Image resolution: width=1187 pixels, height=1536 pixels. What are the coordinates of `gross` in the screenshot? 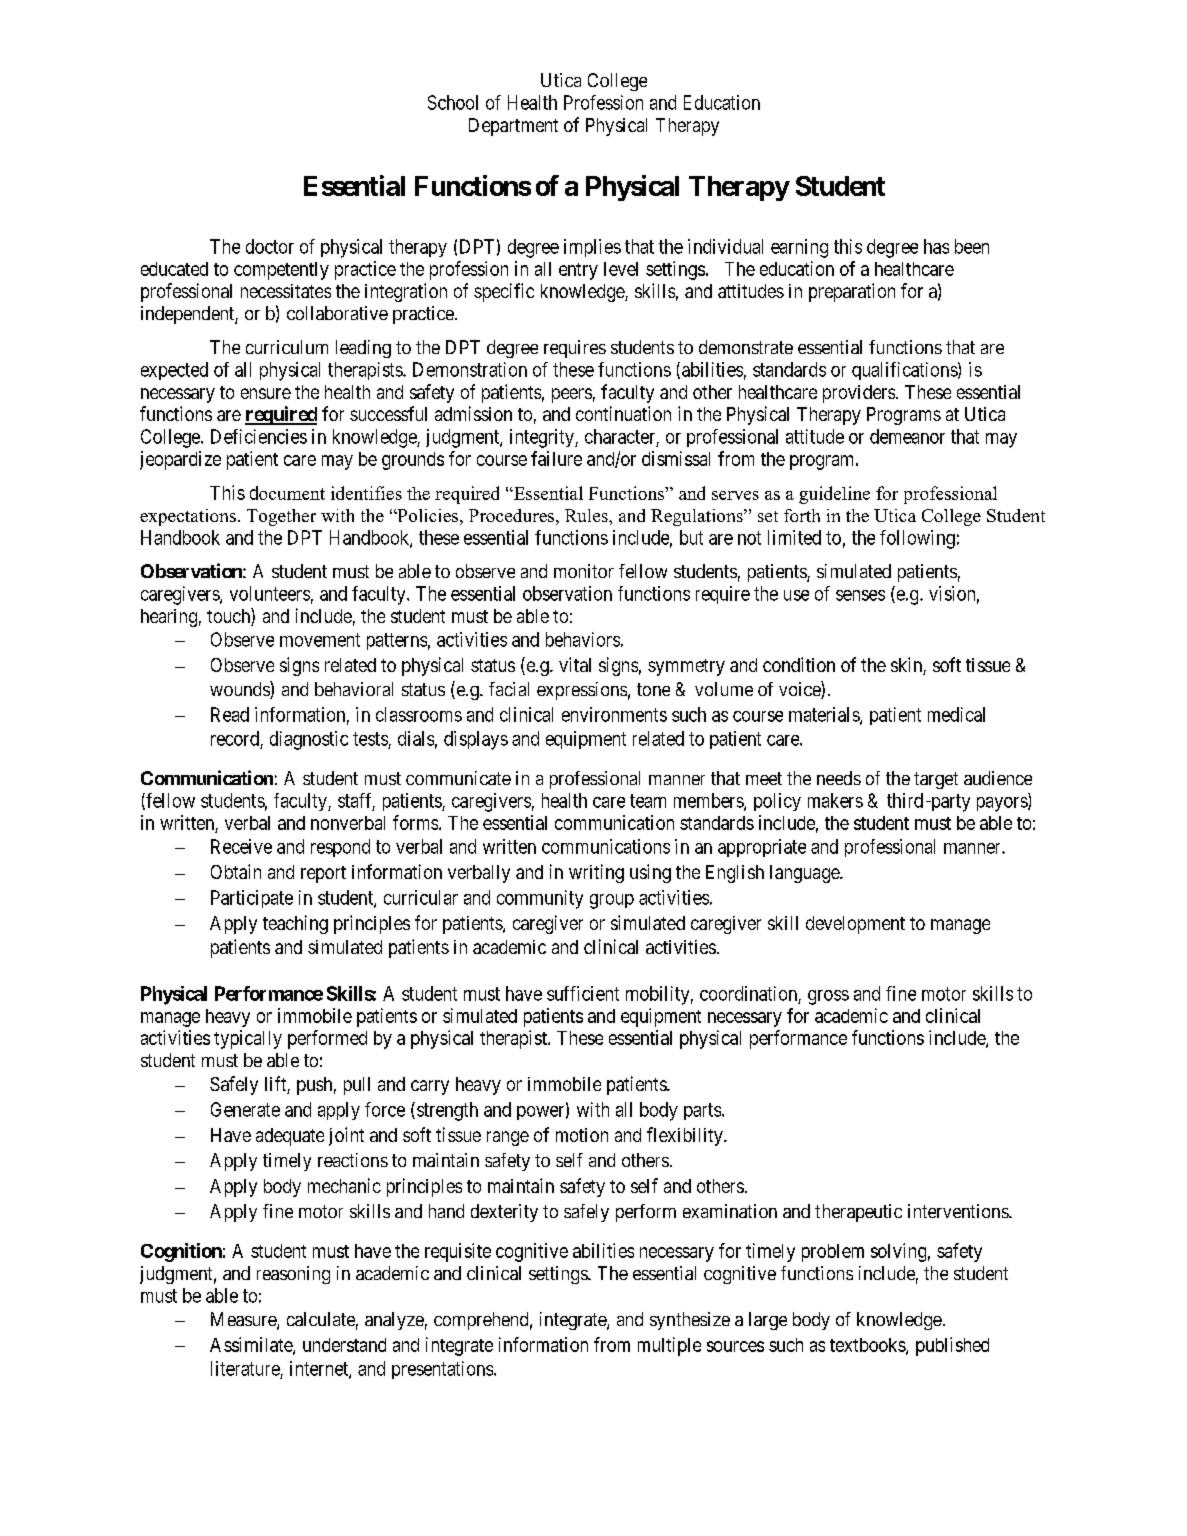 It's located at (828, 997).
